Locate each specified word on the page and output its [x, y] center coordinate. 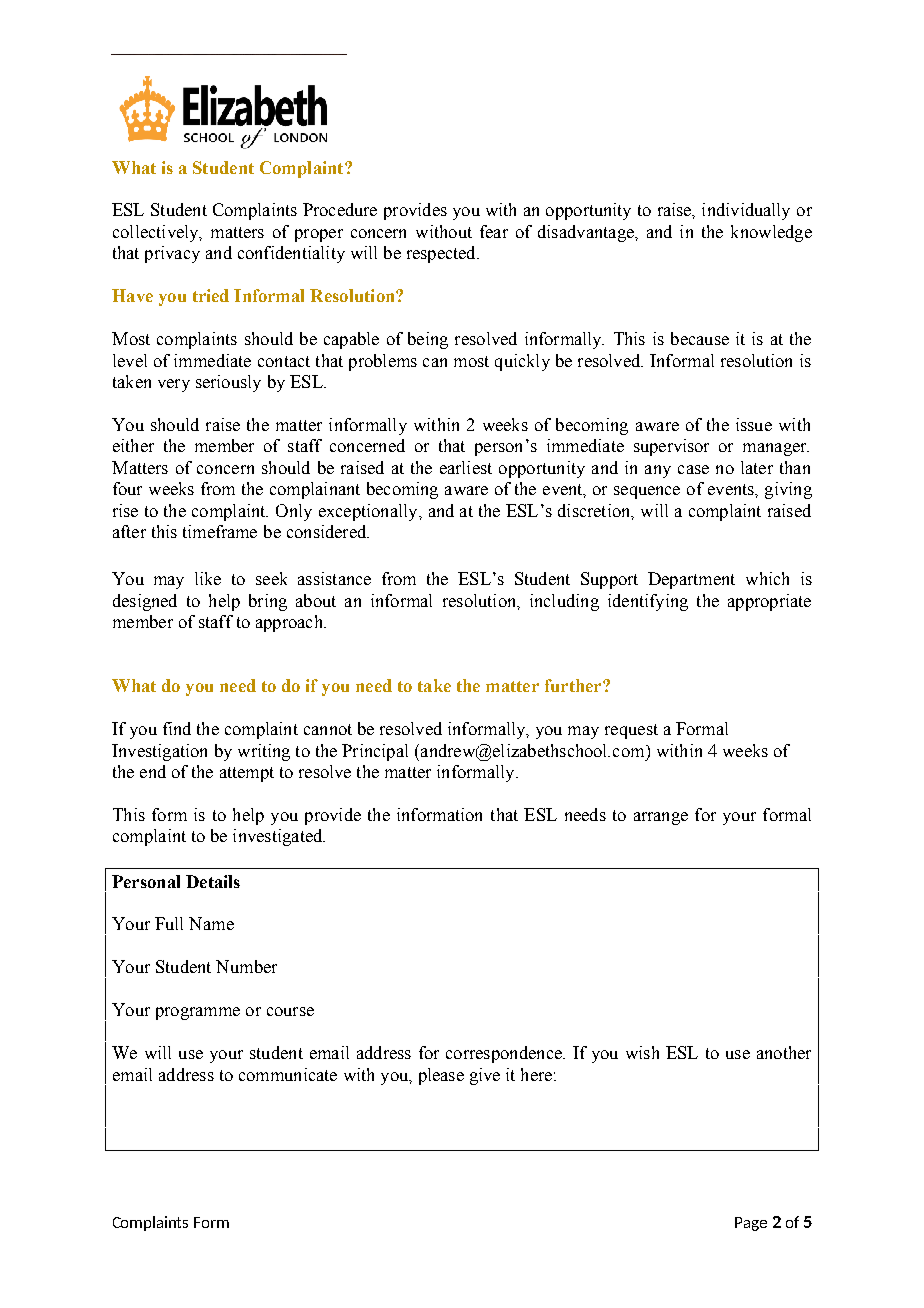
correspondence [505, 1054]
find [177, 728]
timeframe [220, 531]
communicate [288, 1074]
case [693, 469]
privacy [172, 254]
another [784, 1052]
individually [746, 211]
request [631, 731]
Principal [375, 752]
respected [442, 254]
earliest [466, 467]
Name [211, 923]
